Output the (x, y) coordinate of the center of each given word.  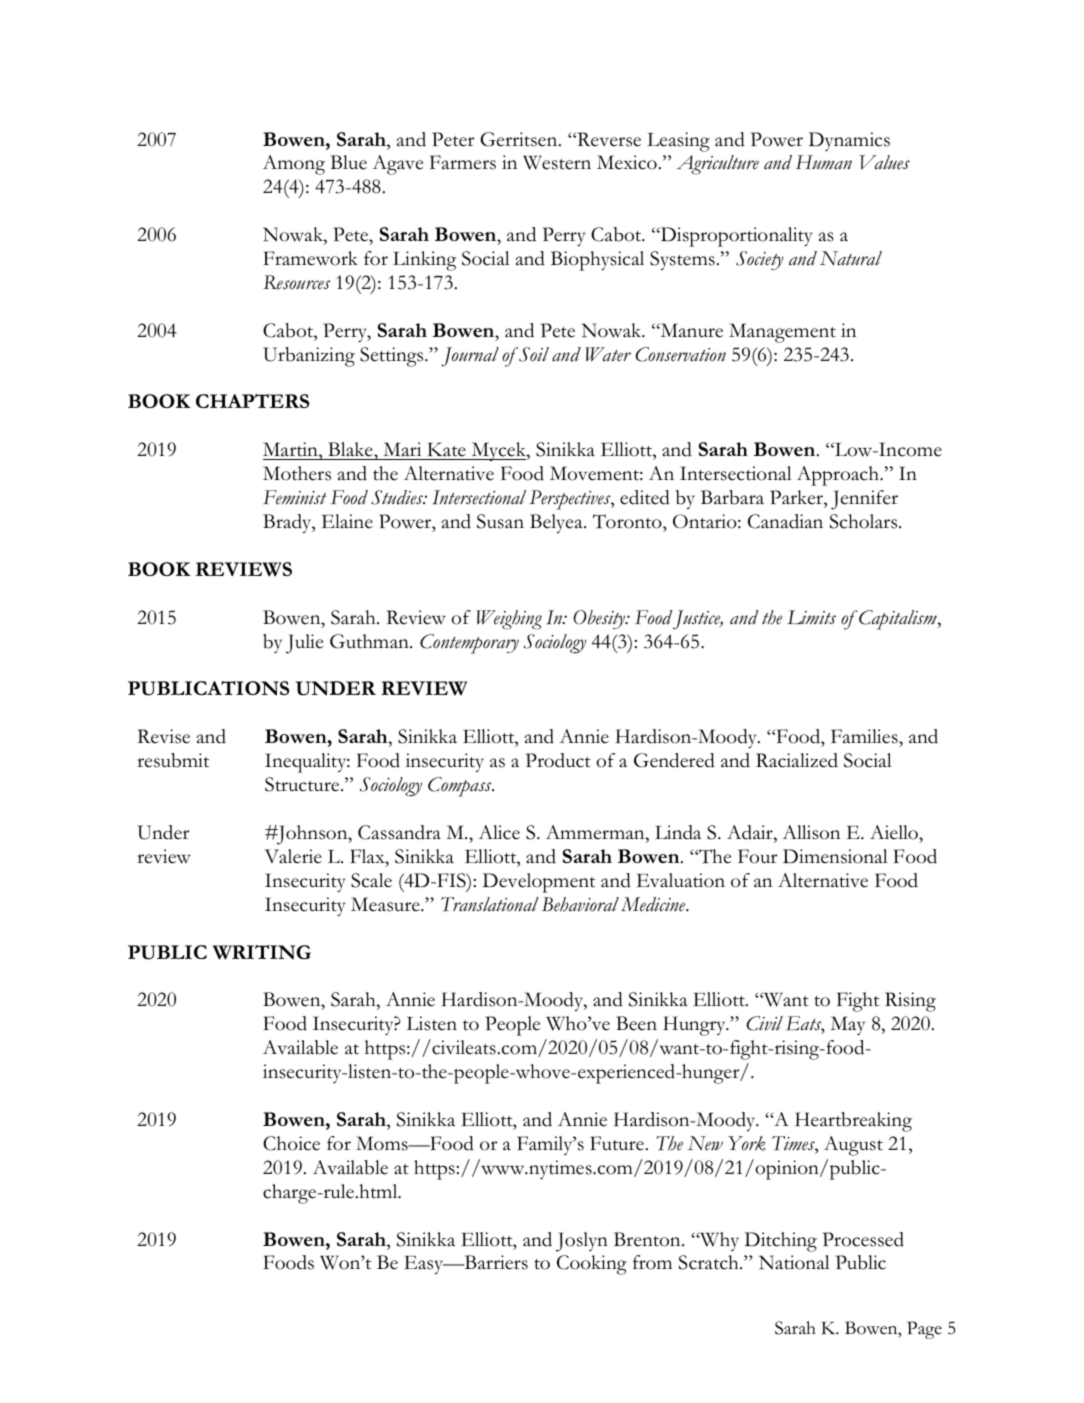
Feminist (295, 497)
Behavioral (580, 904)
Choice (291, 1143)
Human (824, 162)
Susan (500, 521)
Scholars (865, 521)
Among (294, 165)
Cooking (592, 1265)
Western (557, 162)
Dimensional (835, 856)
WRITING (262, 952)
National (794, 1262)
